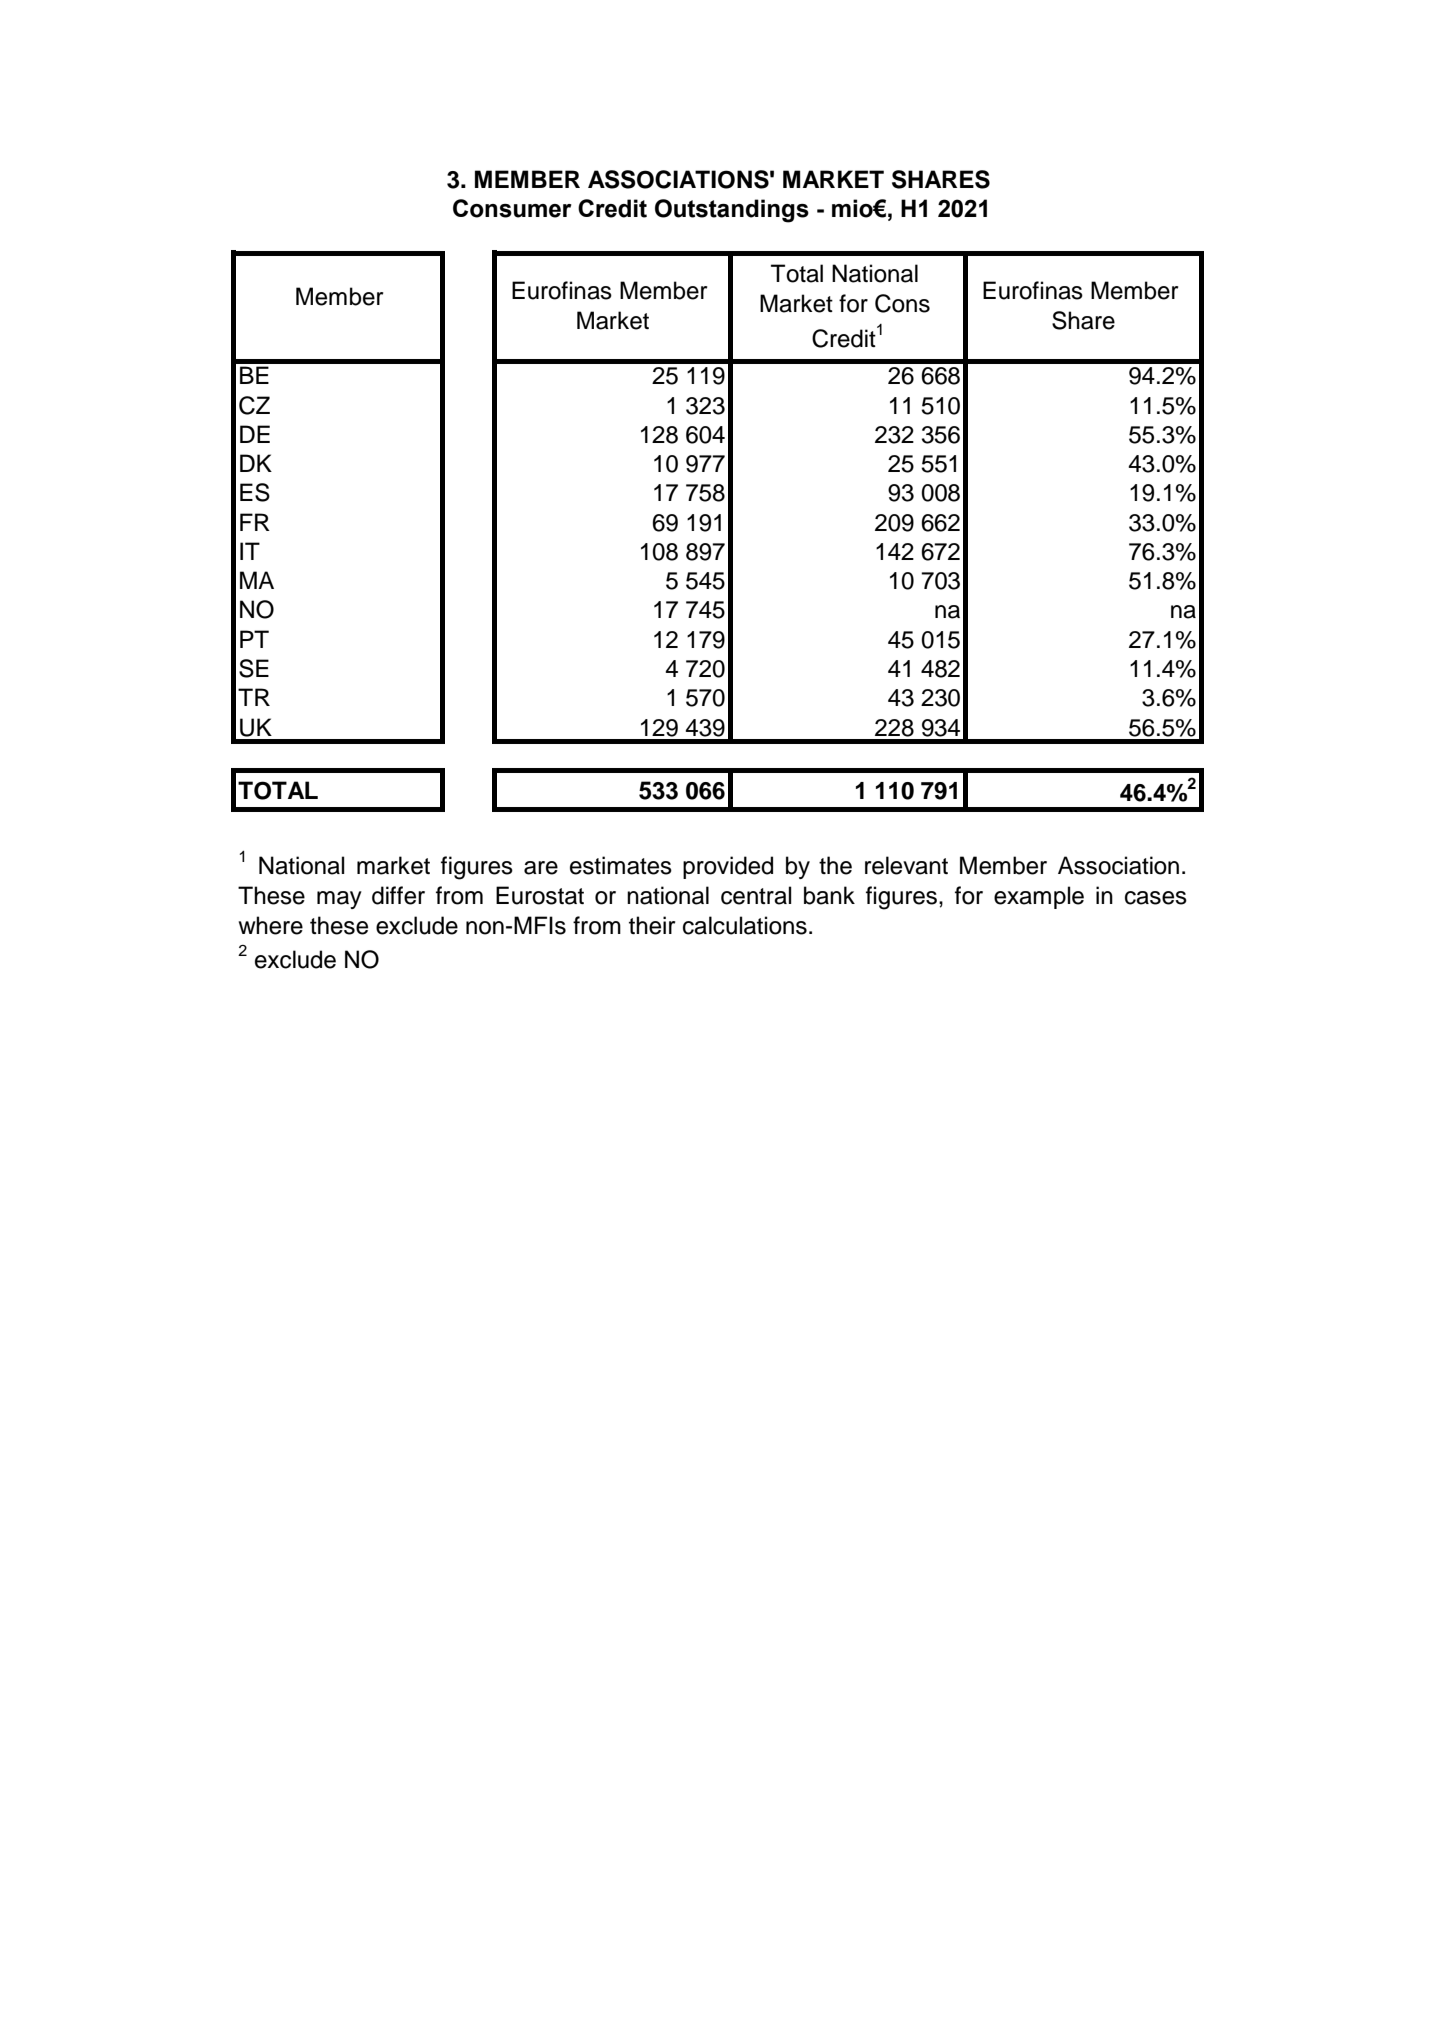 The width and height of the image is (1437, 2033). I want to click on differ, so click(398, 895).
